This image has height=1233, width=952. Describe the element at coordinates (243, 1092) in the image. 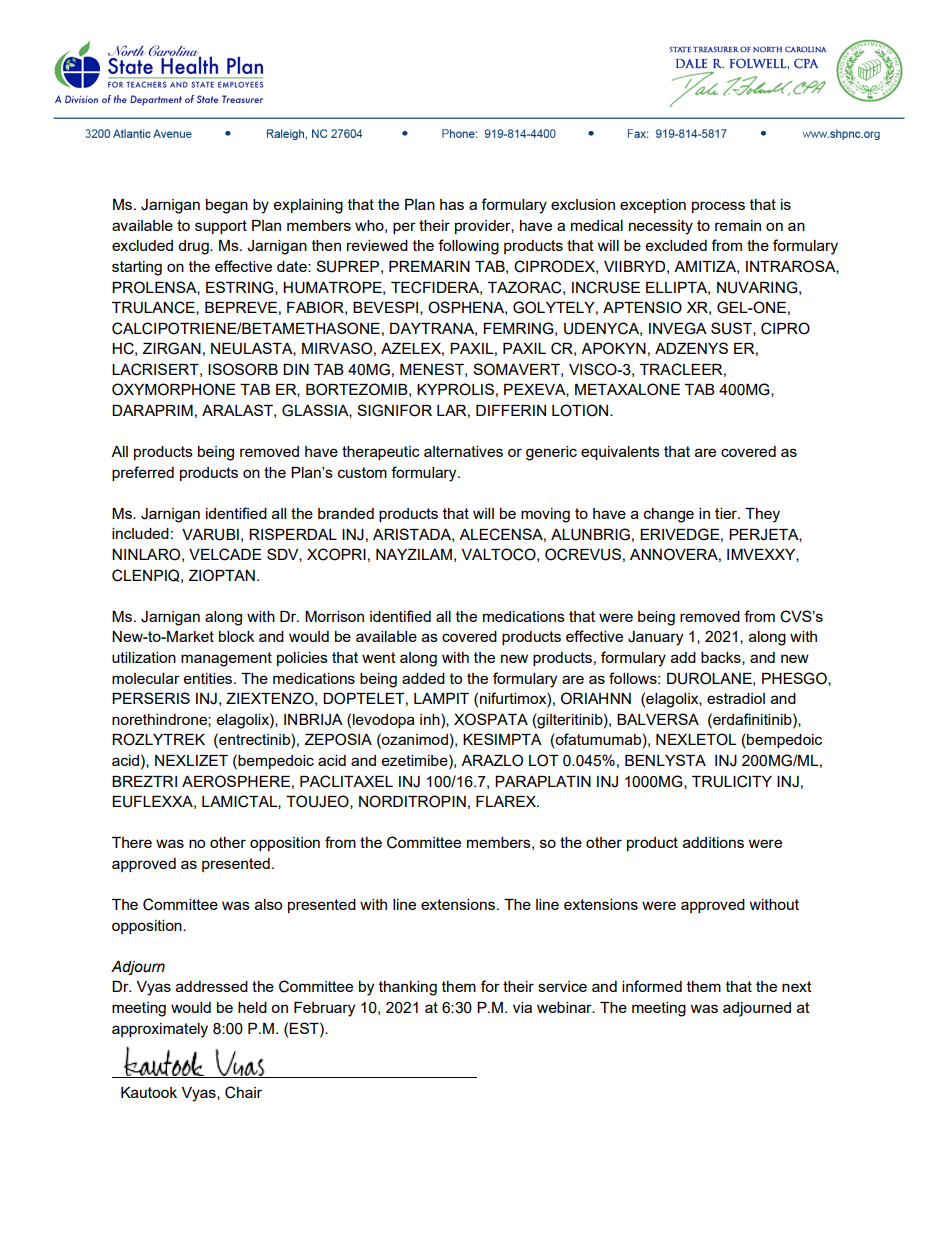

I see `Chair` at that location.
